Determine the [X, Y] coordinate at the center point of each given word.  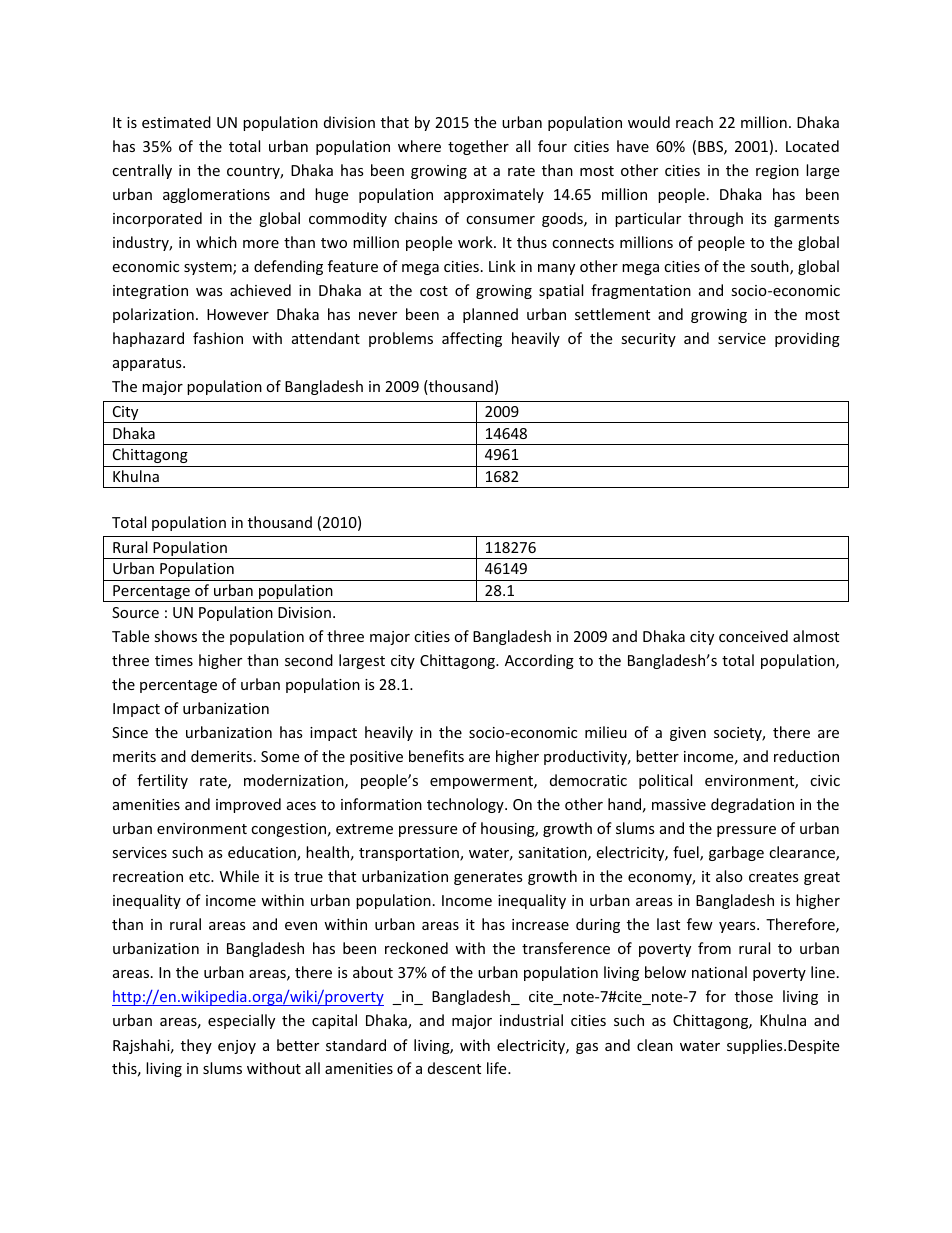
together [478, 147]
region [777, 172]
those [754, 996]
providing [807, 339]
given [688, 734]
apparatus [148, 364]
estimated [176, 122]
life [498, 1068]
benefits [436, 756]
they [196, 1046]
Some [280, 756]
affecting [472, 339]
